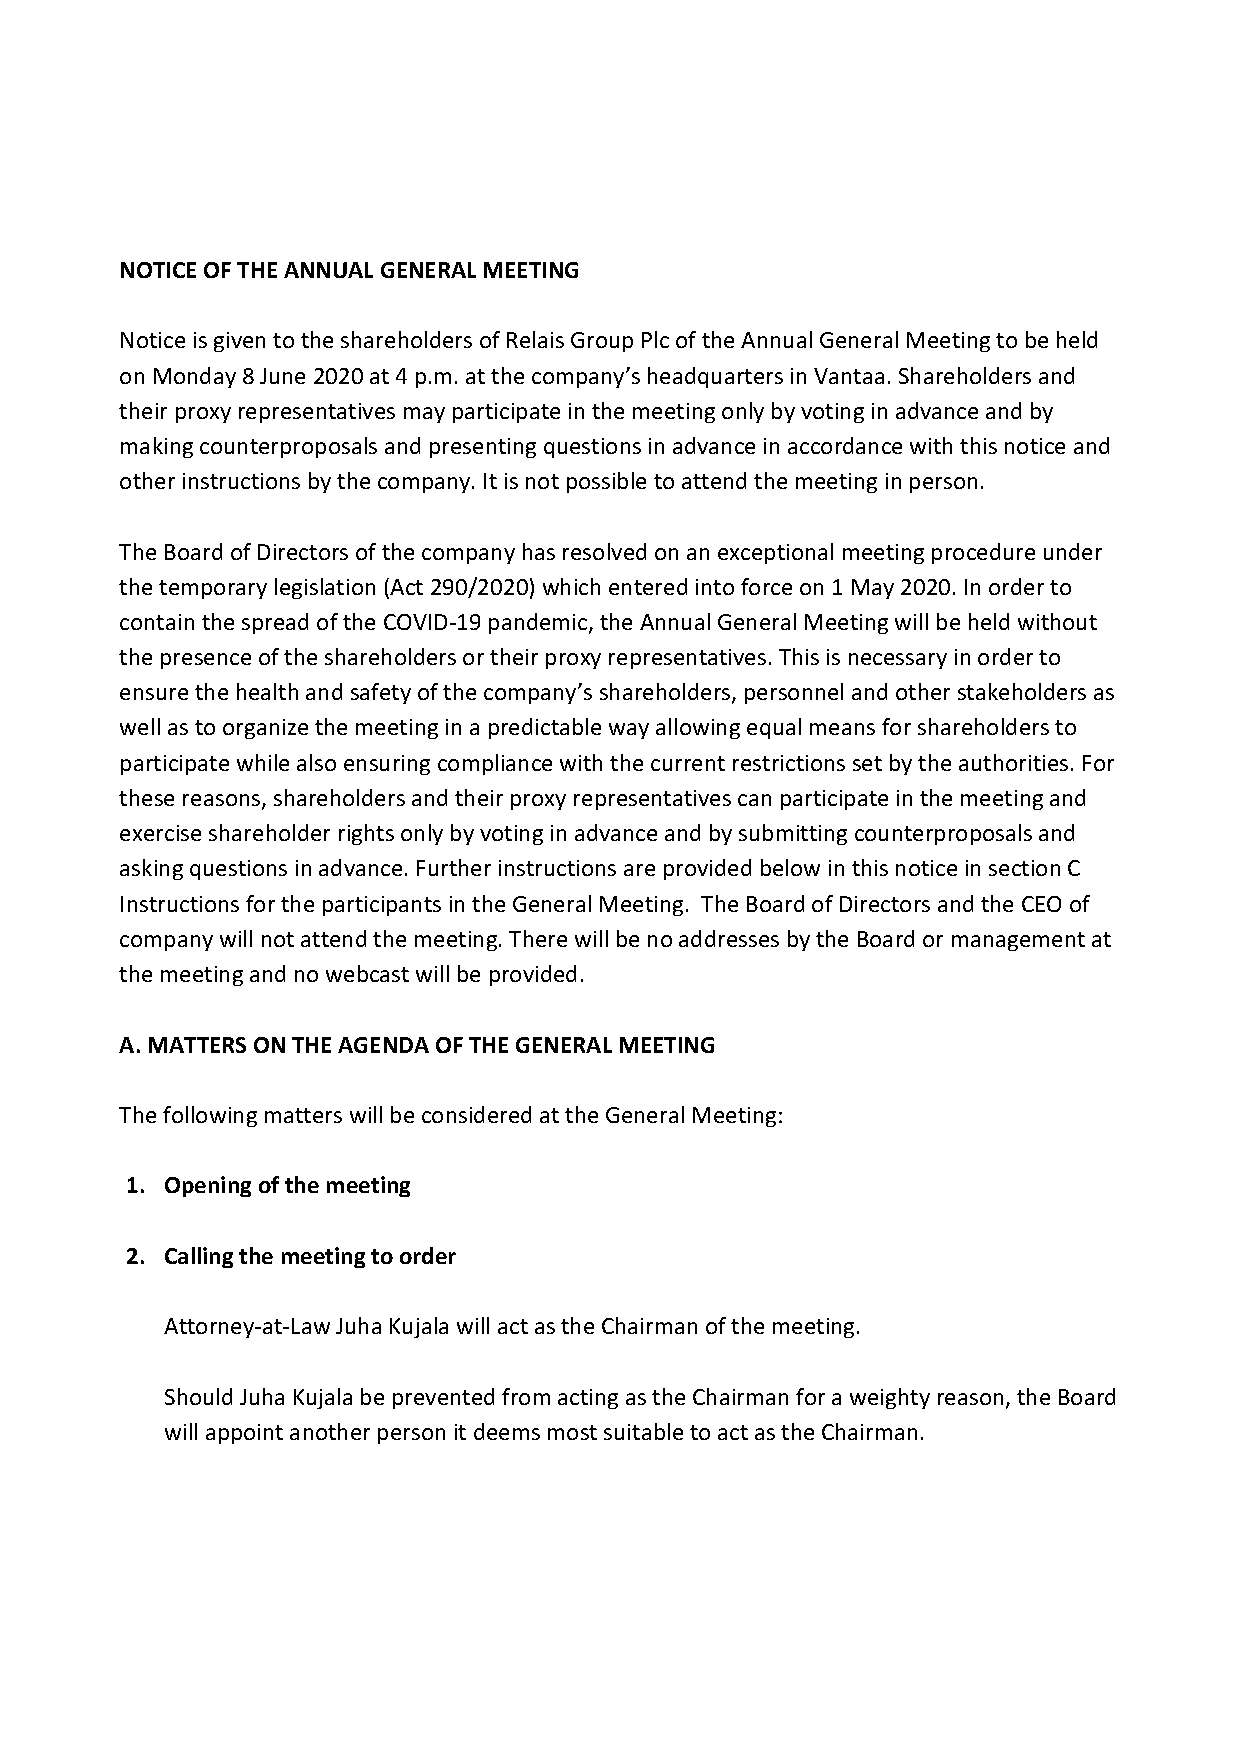 Image resolution: width=1244 pixels, height=1760 pixels. I want to click on section, so click(1024, 868).
